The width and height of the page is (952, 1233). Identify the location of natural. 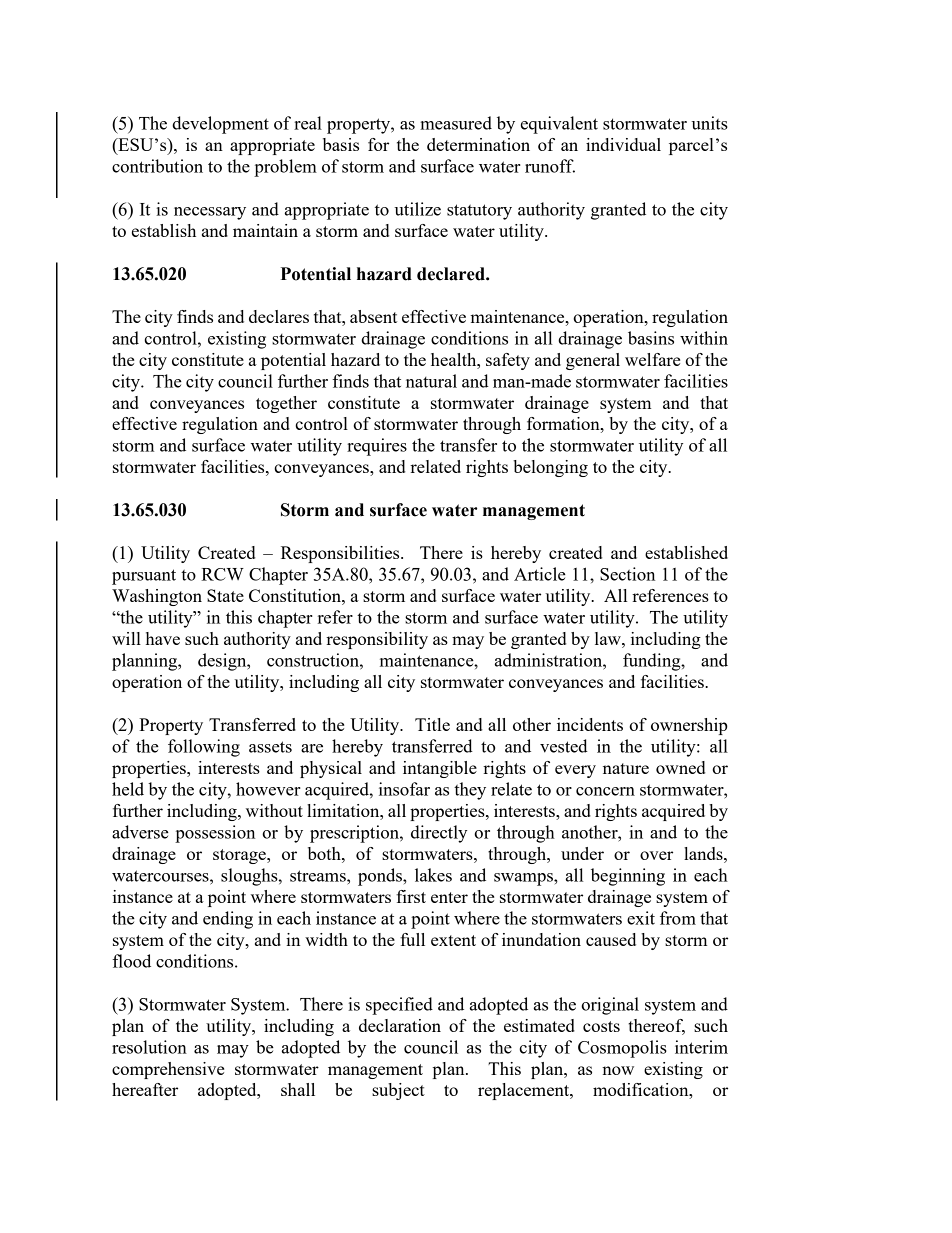
(431, 381).
